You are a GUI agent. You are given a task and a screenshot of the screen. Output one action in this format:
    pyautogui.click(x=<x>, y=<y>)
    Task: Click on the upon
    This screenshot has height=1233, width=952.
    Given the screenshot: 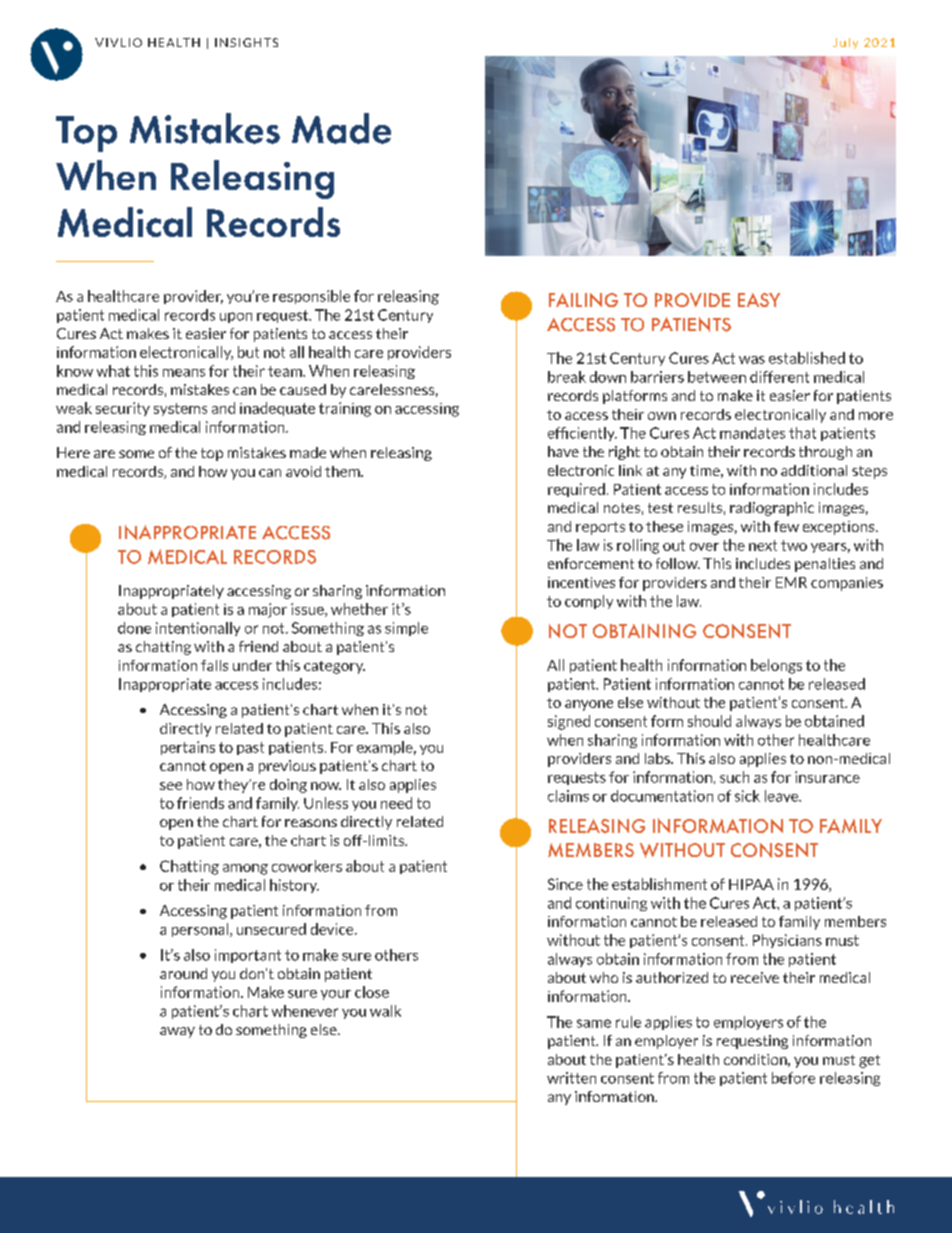 What is the action you would take?
    pyautogui.click(x=236, y=317)
